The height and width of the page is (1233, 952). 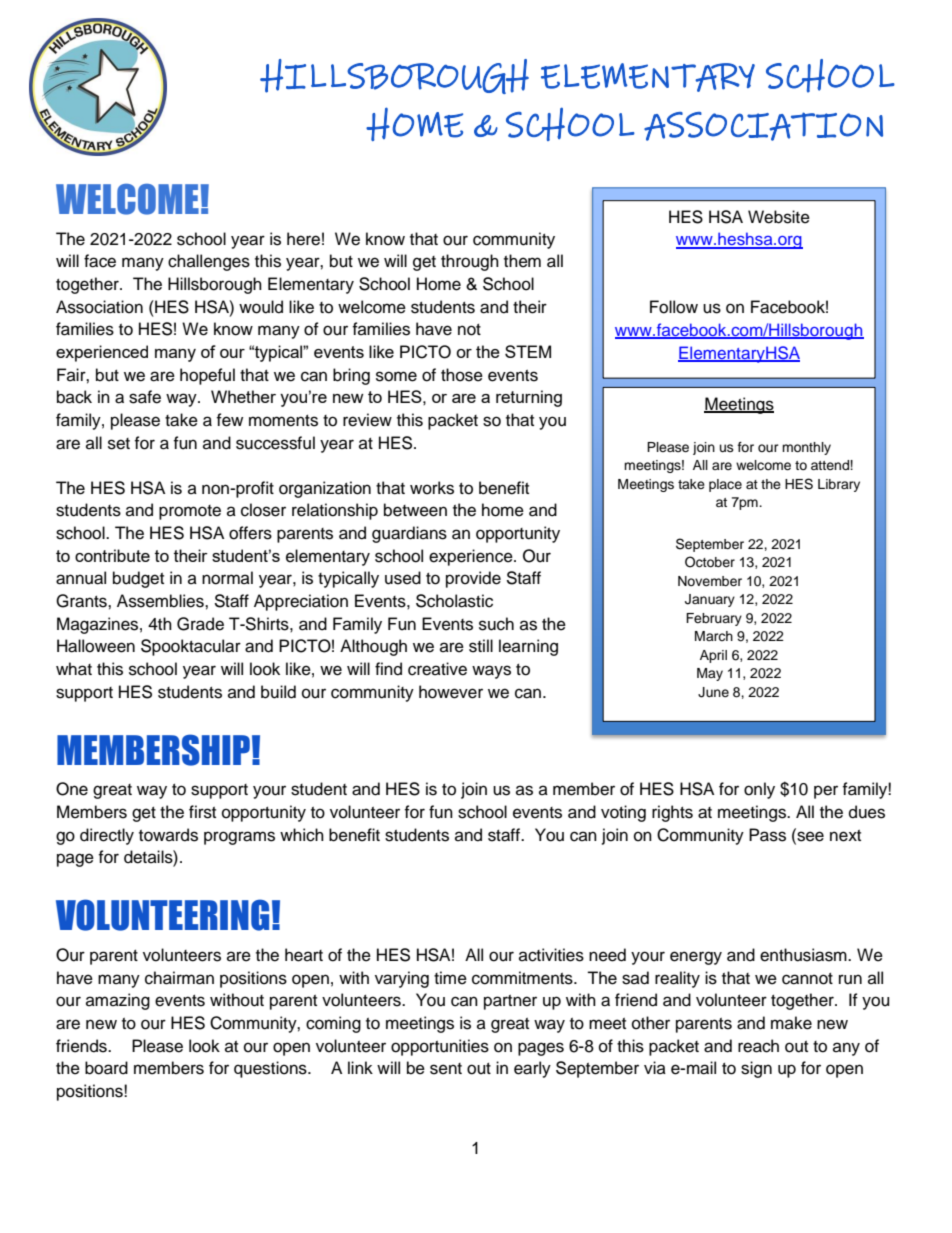 What do you see at coordinates (714, 636) in the page?
I see `March` at bounding box center [714, 636].
